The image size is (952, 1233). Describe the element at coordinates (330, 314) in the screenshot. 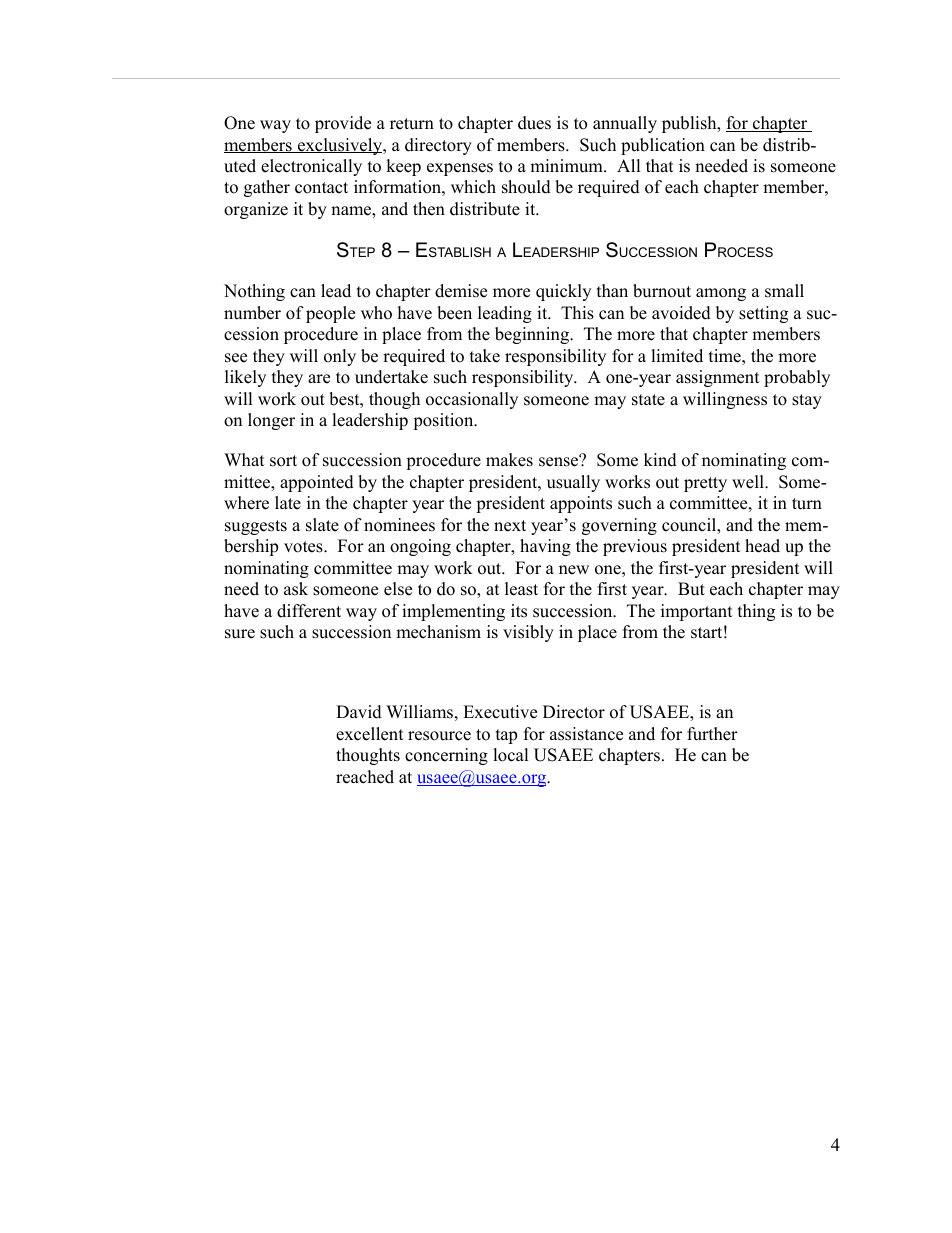

I see `people` at that location.
